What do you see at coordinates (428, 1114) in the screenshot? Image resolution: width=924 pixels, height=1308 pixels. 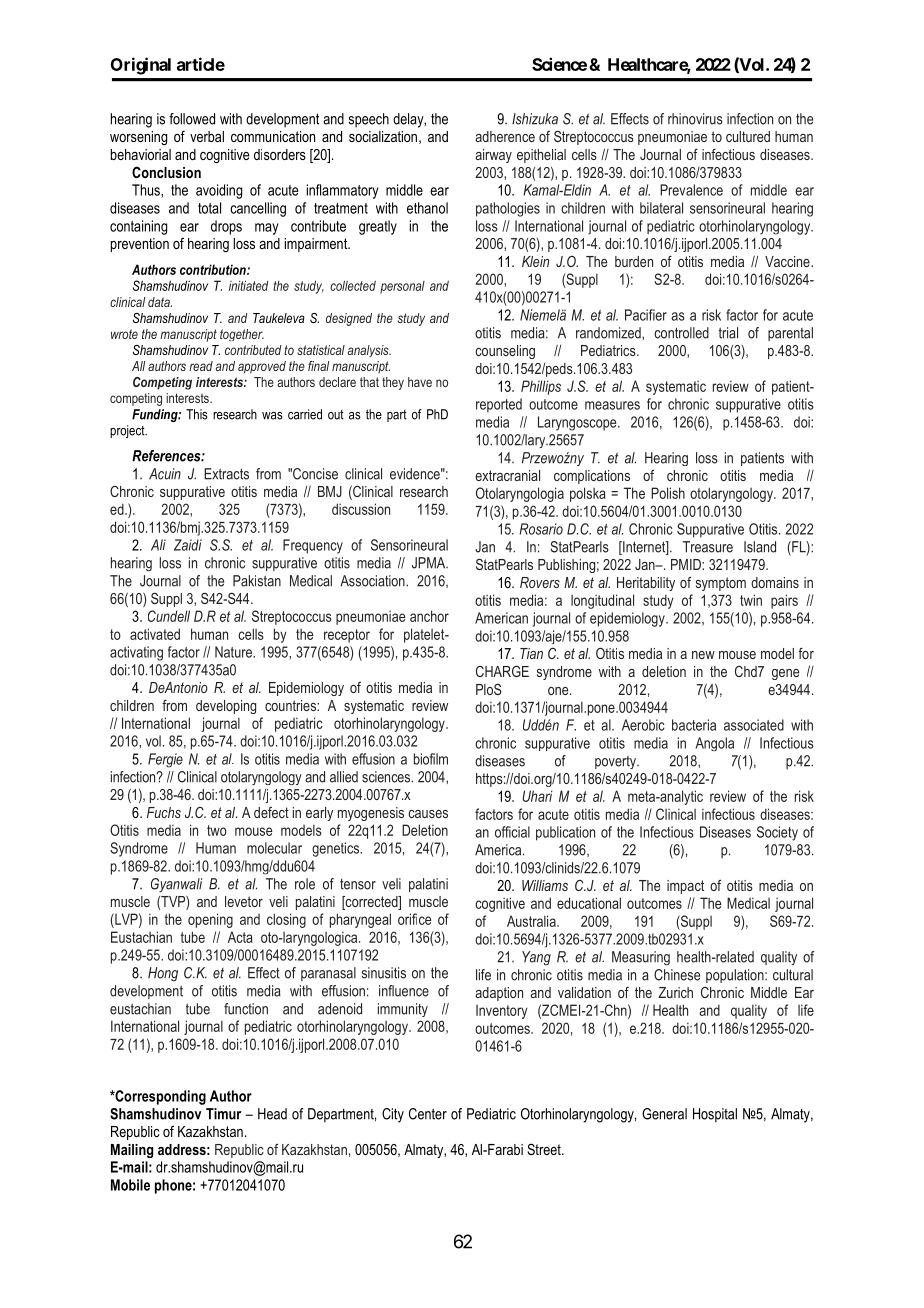 I see `Center` at bounding box center [428, 1114].
